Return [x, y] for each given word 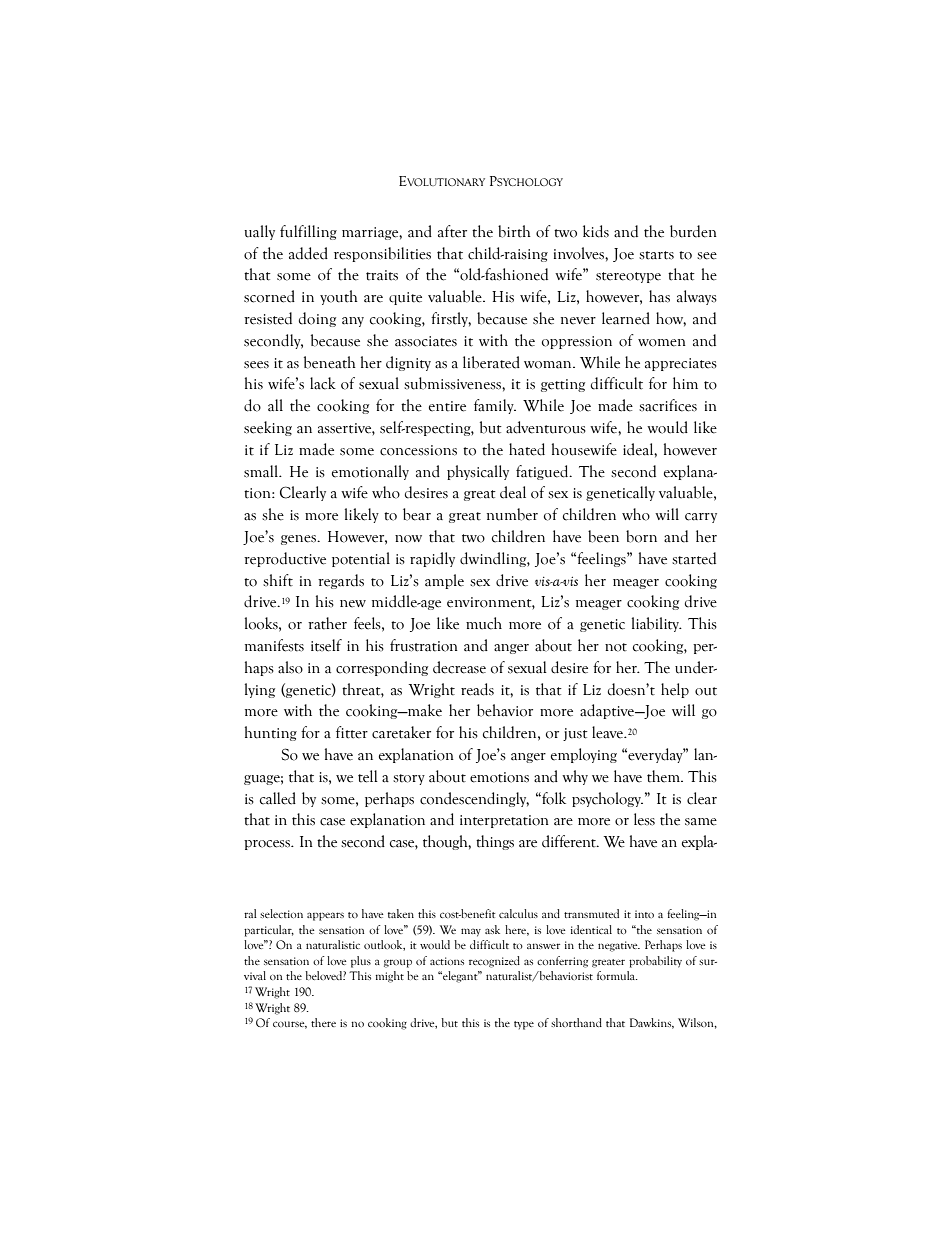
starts [656, 255]
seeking [268, 428]
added [308, 253]
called [278, 798]
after [452, 231]
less [644, 819]
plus [361, 962]
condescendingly [474, 799]
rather [327, 623]
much [484, 623]
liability [657, 624]
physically [478, 472]
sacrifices [668, 405]
